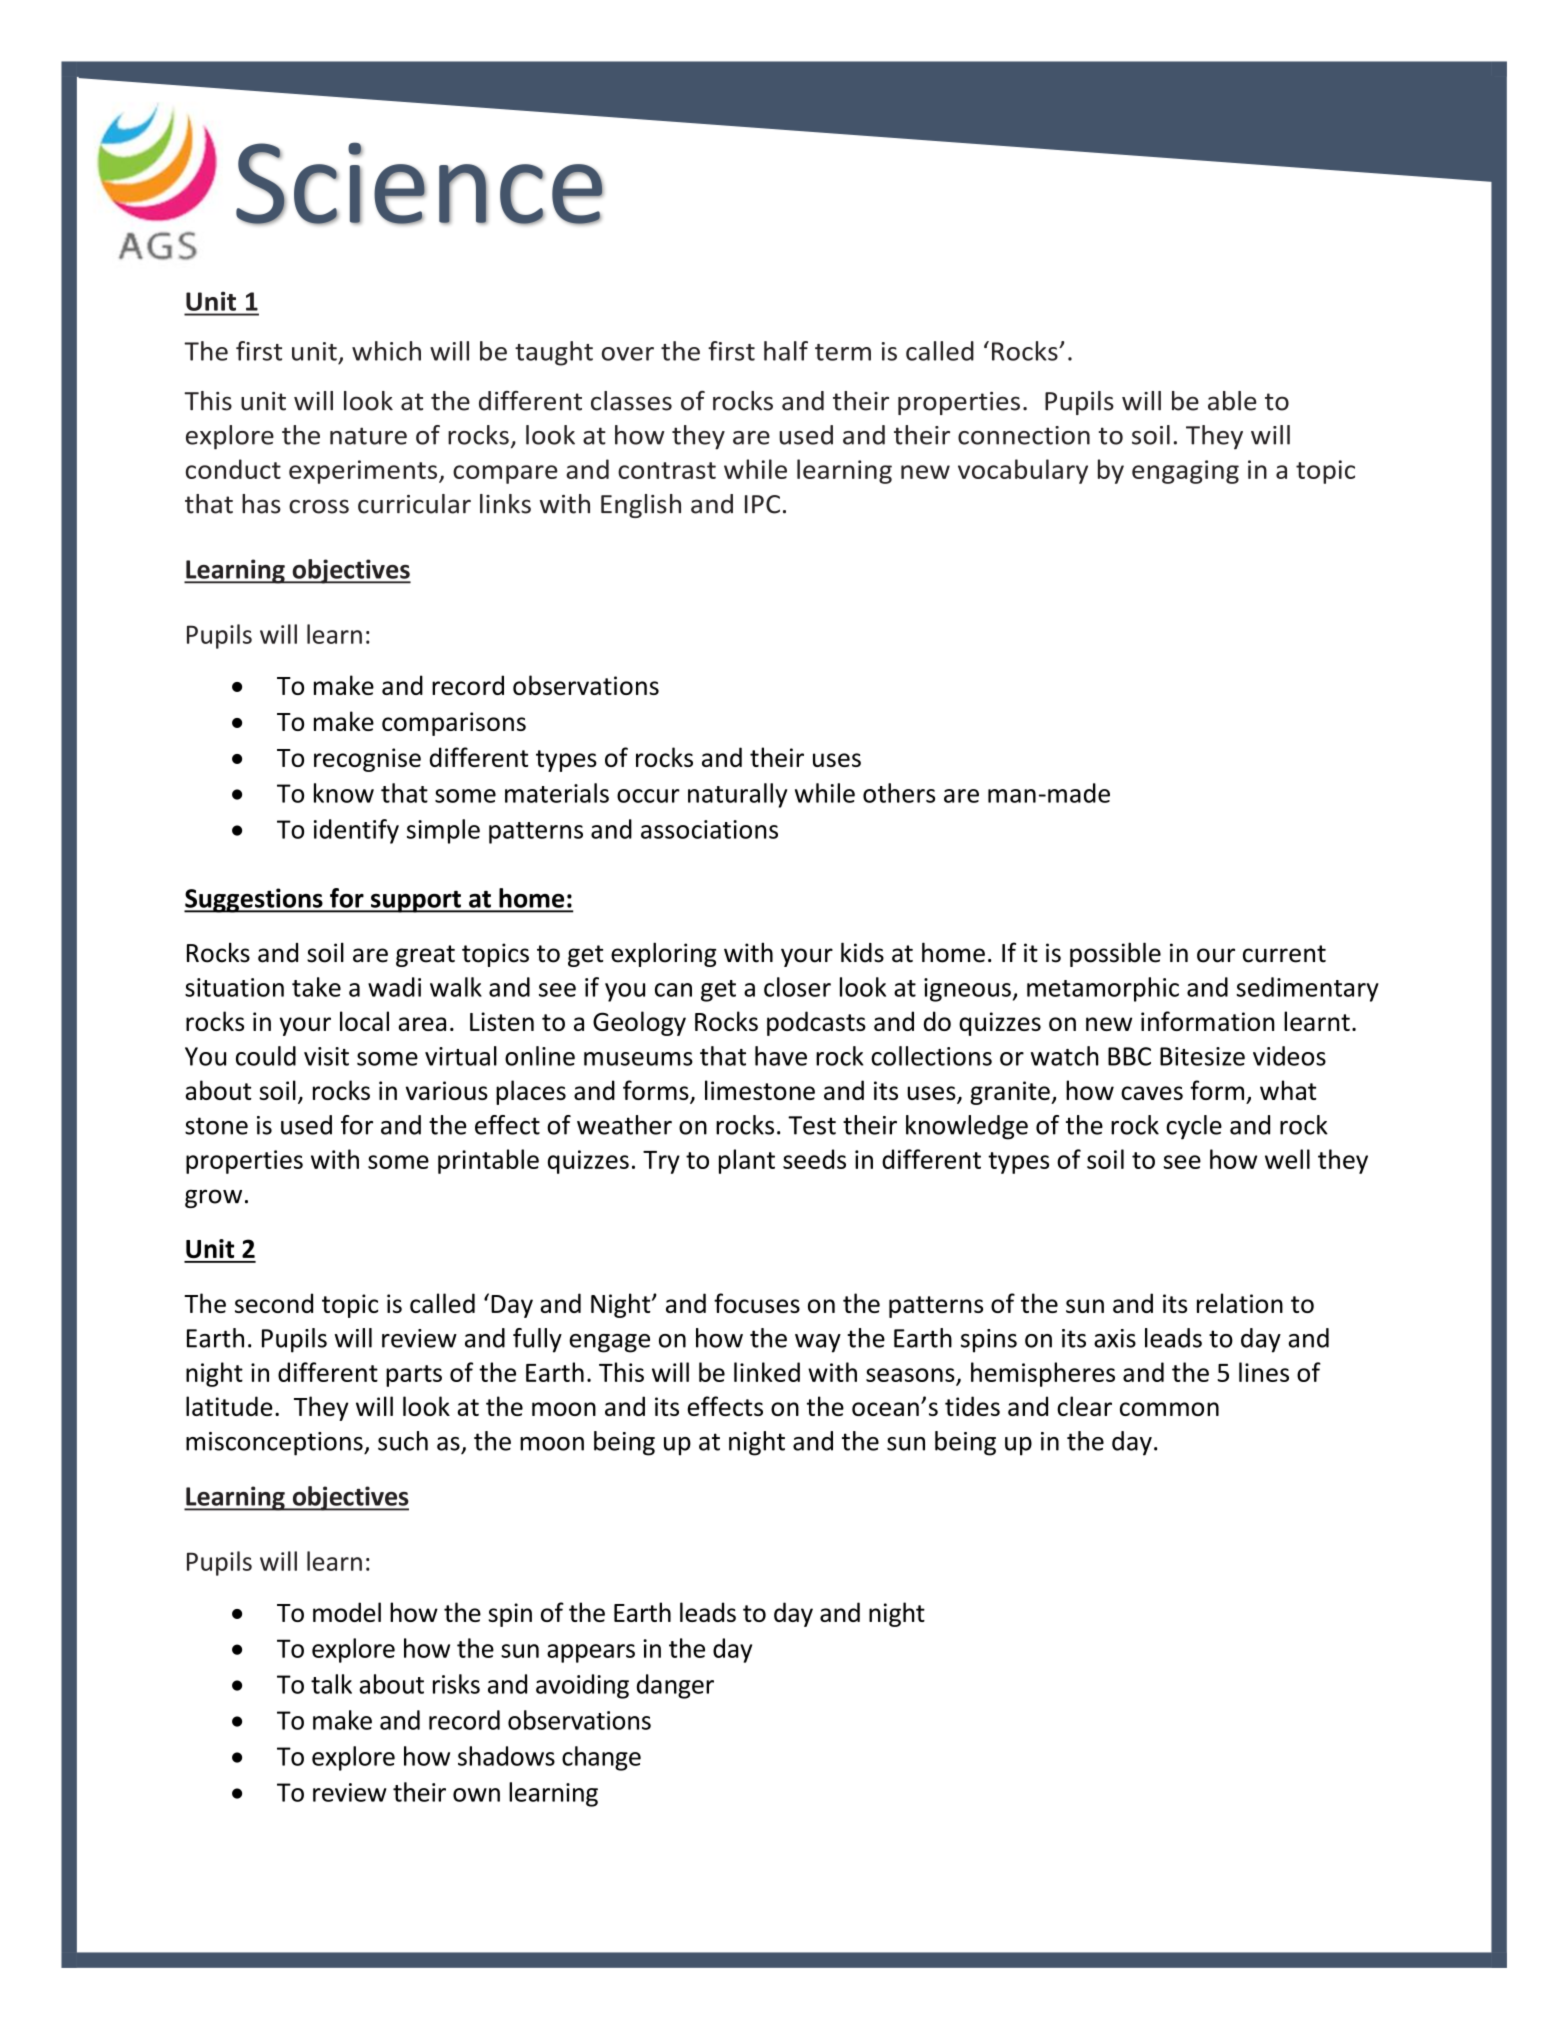 This screenshot has width=1568, height=2029. Describe the element at coordinates (747, 1161) in the screenshot. I see `plant` at that location.
